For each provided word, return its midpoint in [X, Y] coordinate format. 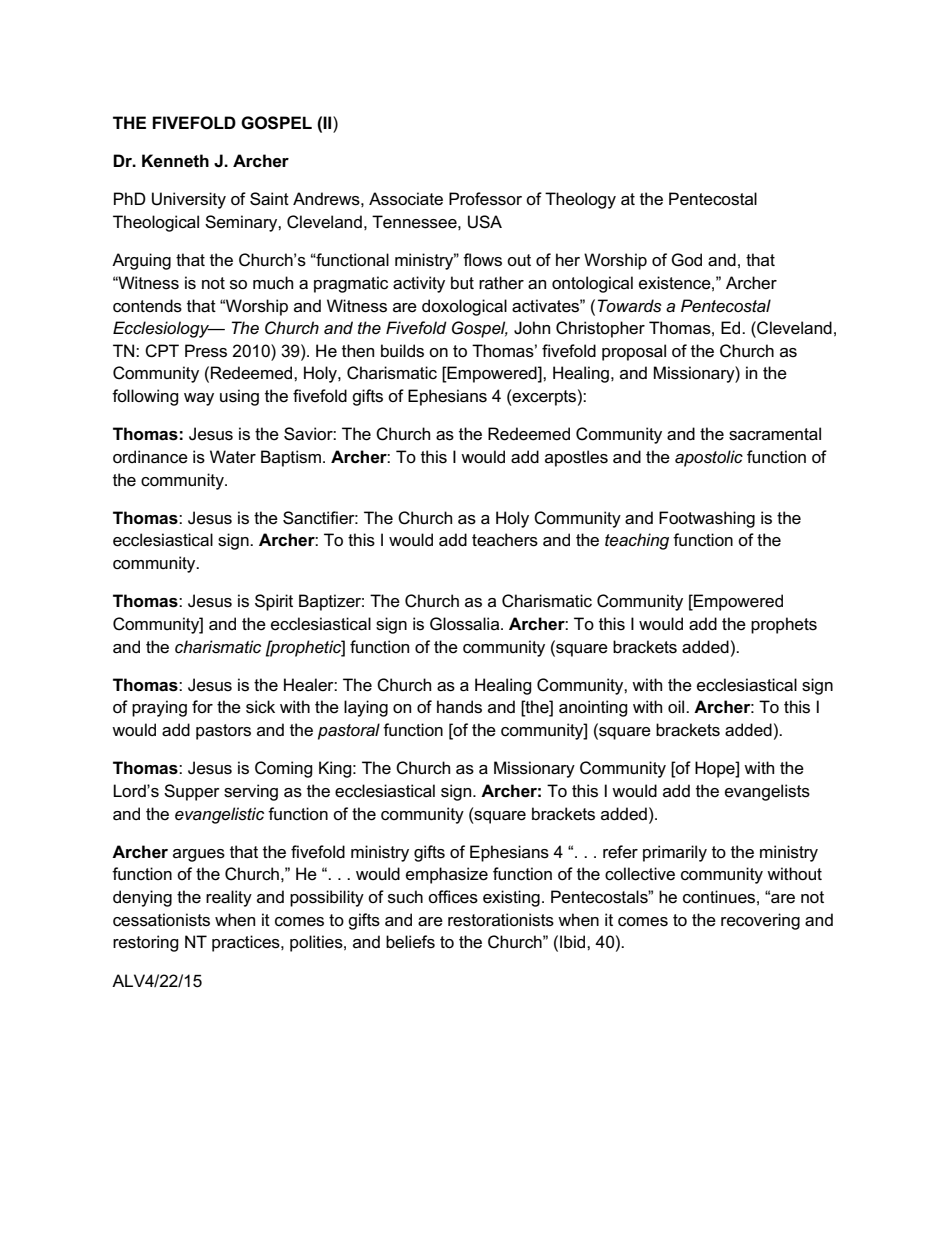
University [189, 200]
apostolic [709, 458]
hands [459, 707]
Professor [485, 199]
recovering [760, 921]
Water [233, 457]
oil [677, 707]
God [686, 259]
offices [453, 897]
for [202, 706]
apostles [576, 458]
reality [229, 898]
